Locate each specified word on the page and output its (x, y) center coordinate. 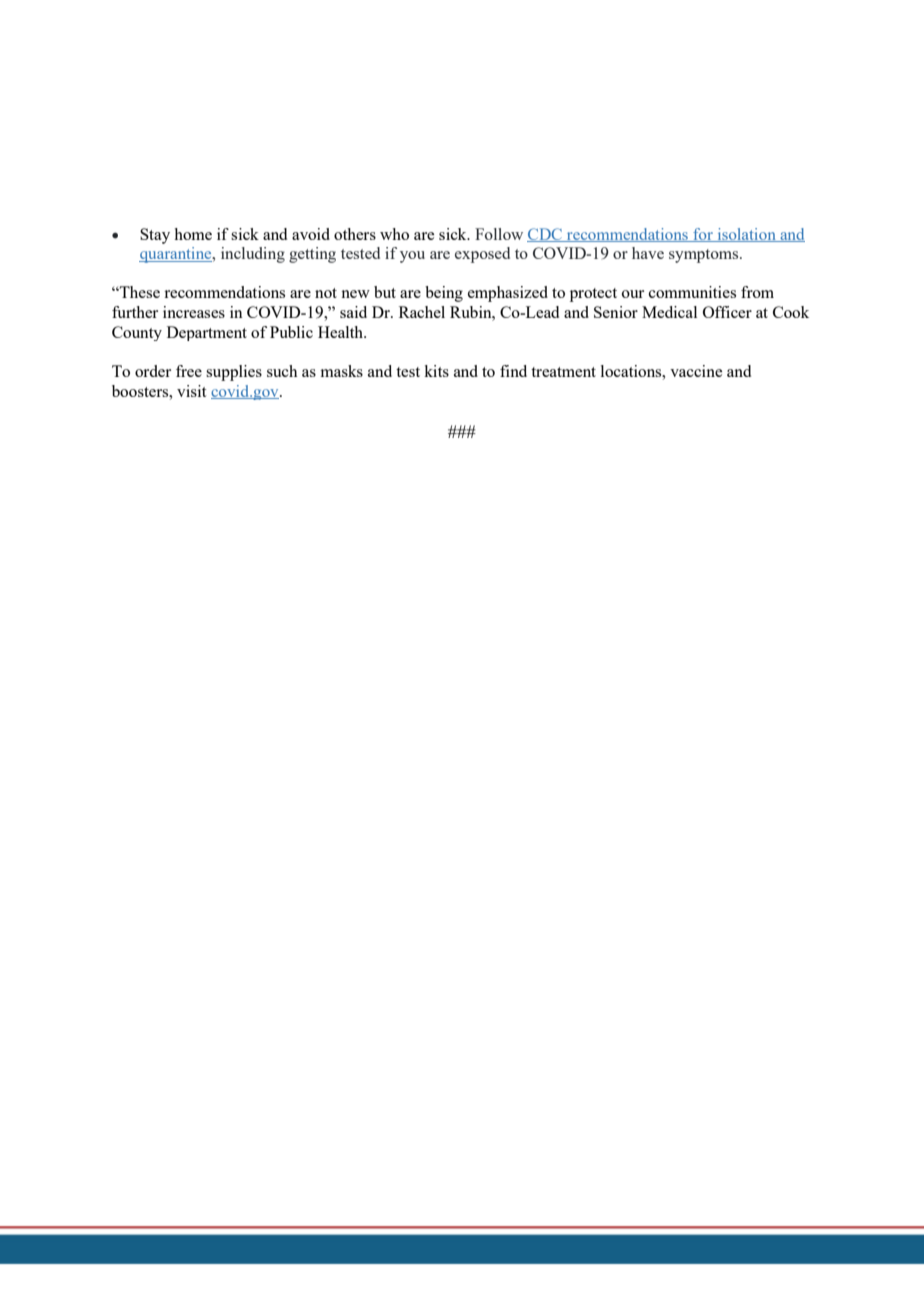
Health (342, 332)
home (193, 234)
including (253, 255)
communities (692, 292)
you (412, 257)
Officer (727, 312)
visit (191, 391)
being (444, 294)
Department (207, 333)
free (189, 371)
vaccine (696, 371)
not (326, 293)
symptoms (705, 256)
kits (436, 371)
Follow (499, 234)
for (703, 235)
